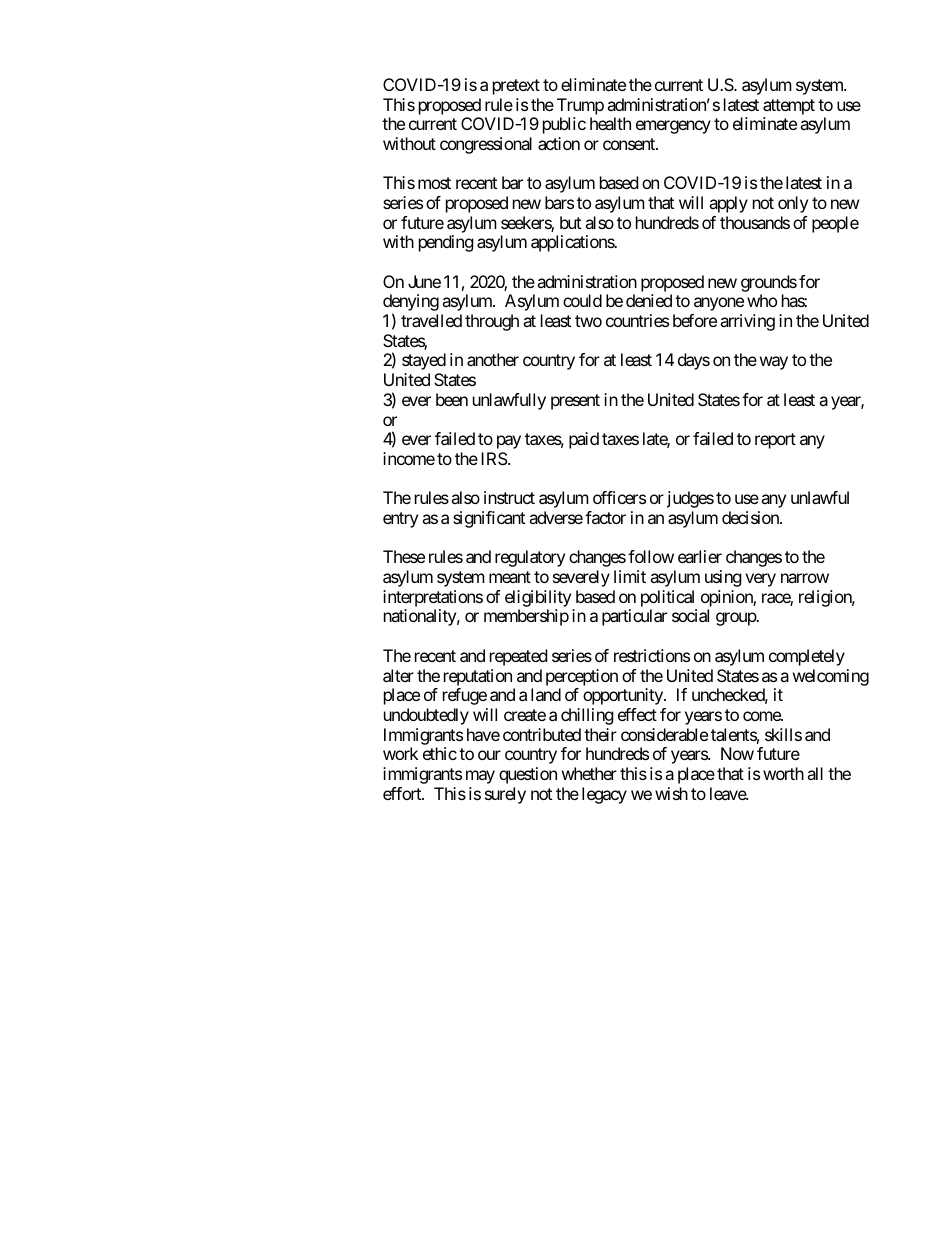  I want to click on whether, so click(589, 773).
